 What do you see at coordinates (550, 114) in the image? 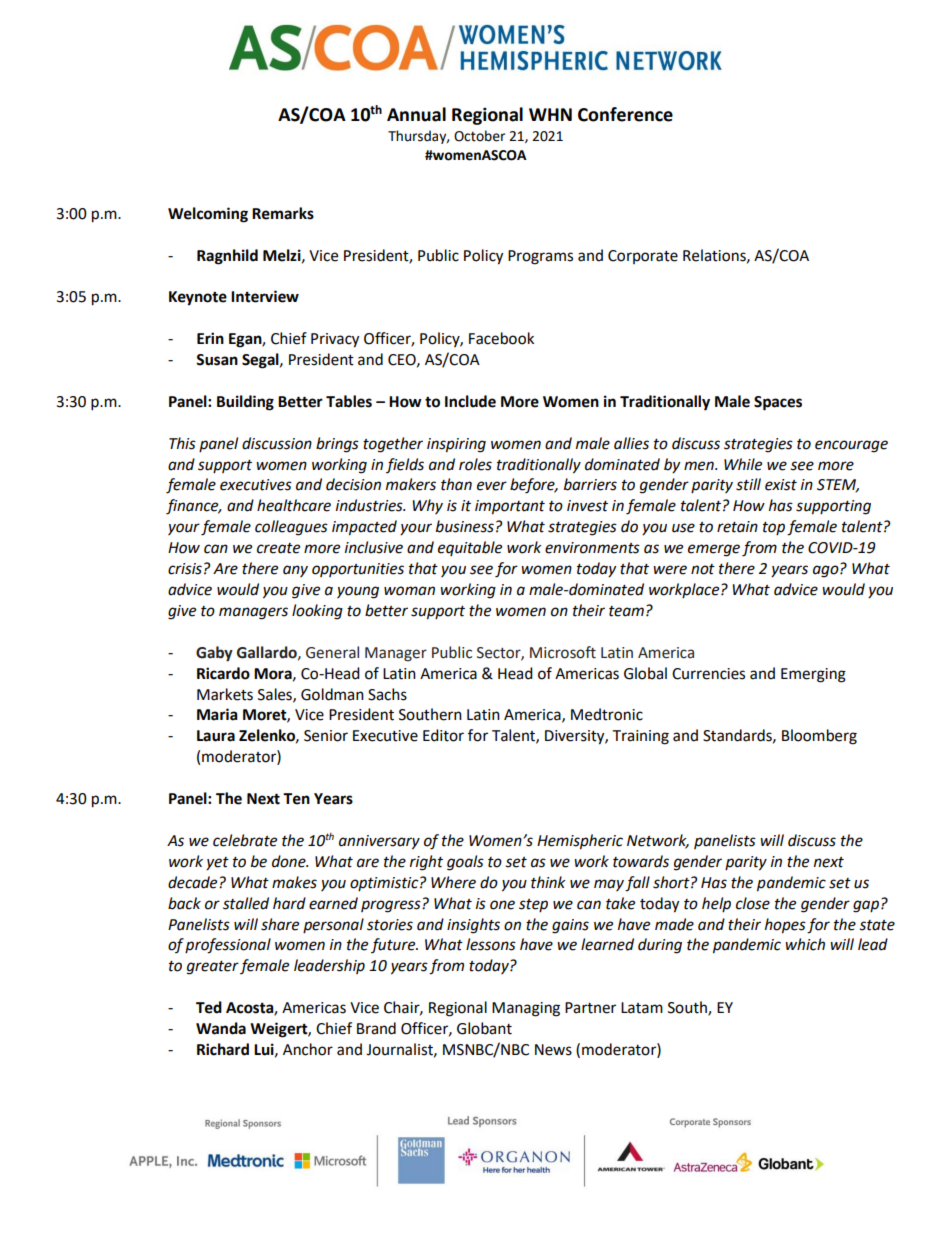
I see `WHN` at bounding box center [550, 114].
